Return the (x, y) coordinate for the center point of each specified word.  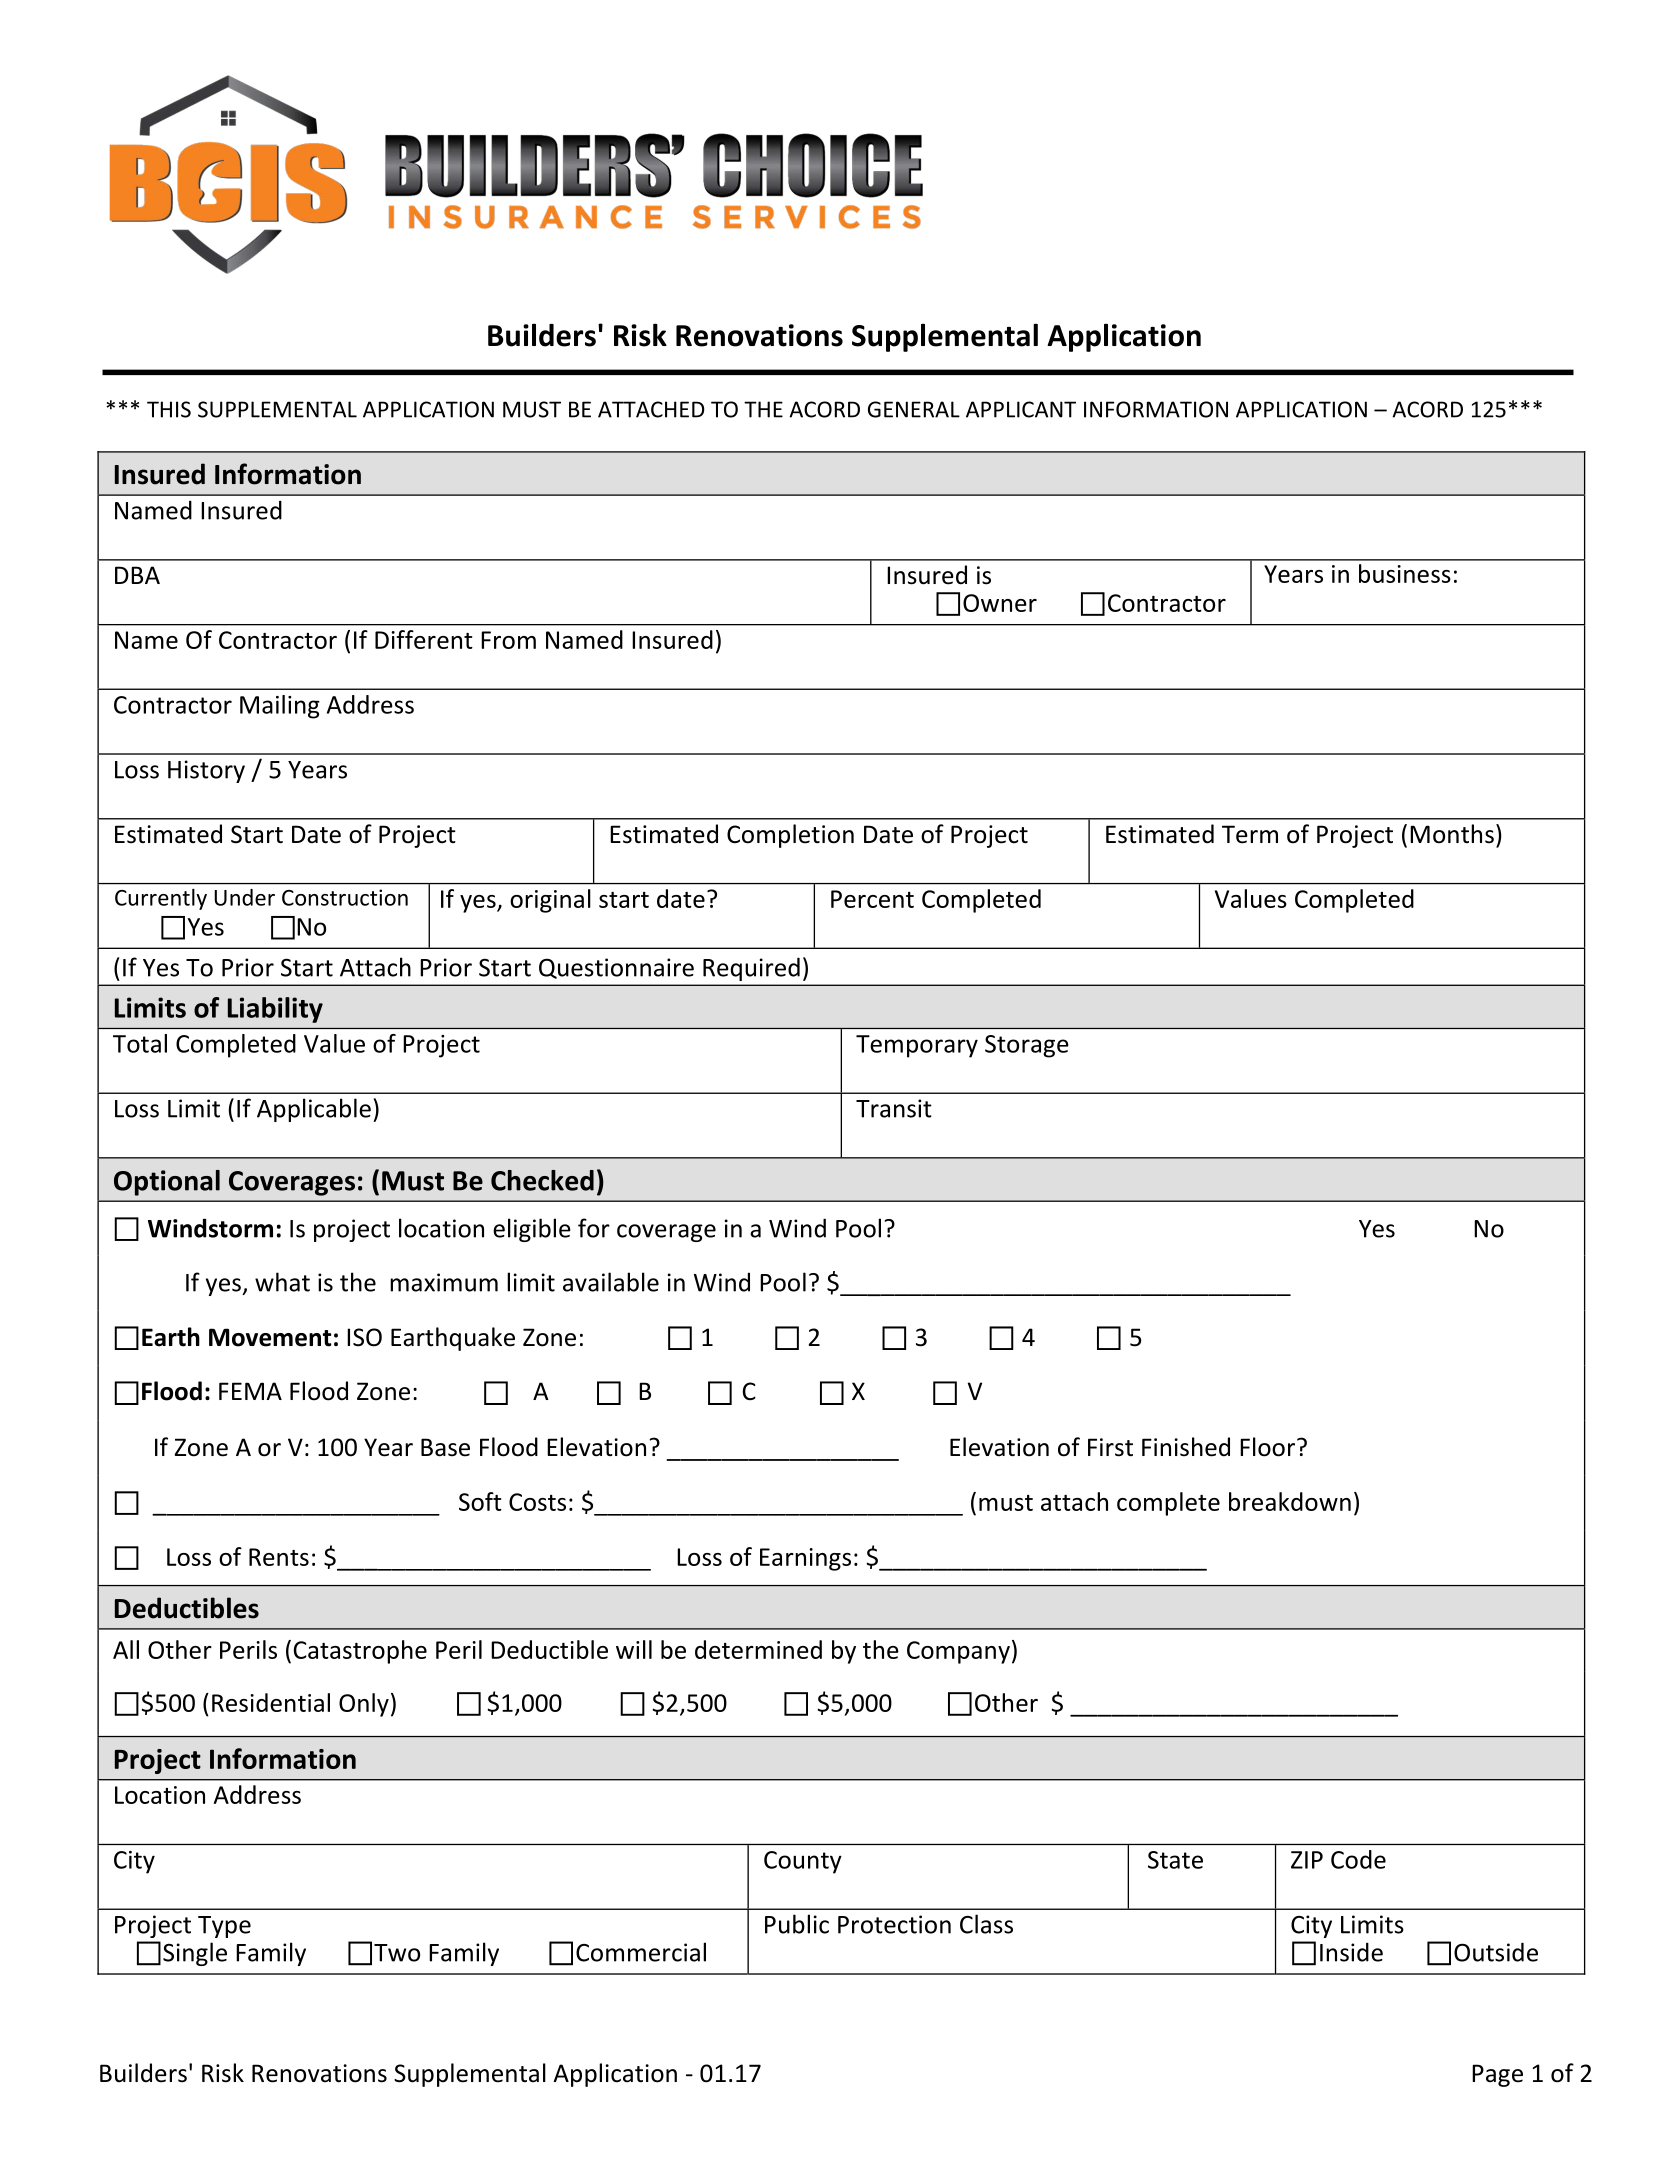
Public (797, 1924)
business (1405, 573)
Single (195, 1954)
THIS (169, 409)
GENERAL (914, 409)
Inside (1351, 1952)
